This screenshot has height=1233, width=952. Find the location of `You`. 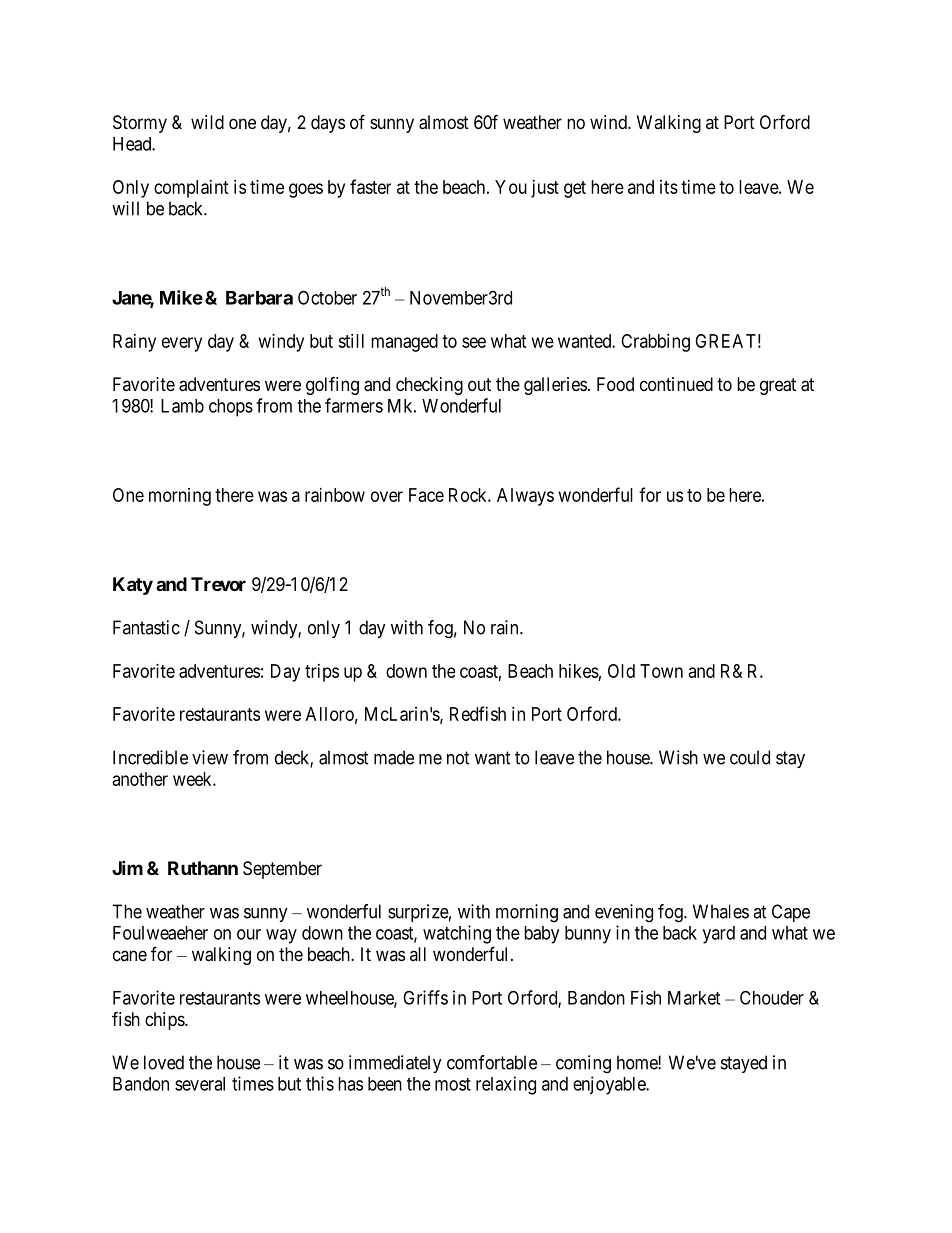

You is located at coordinates (511, 187).
